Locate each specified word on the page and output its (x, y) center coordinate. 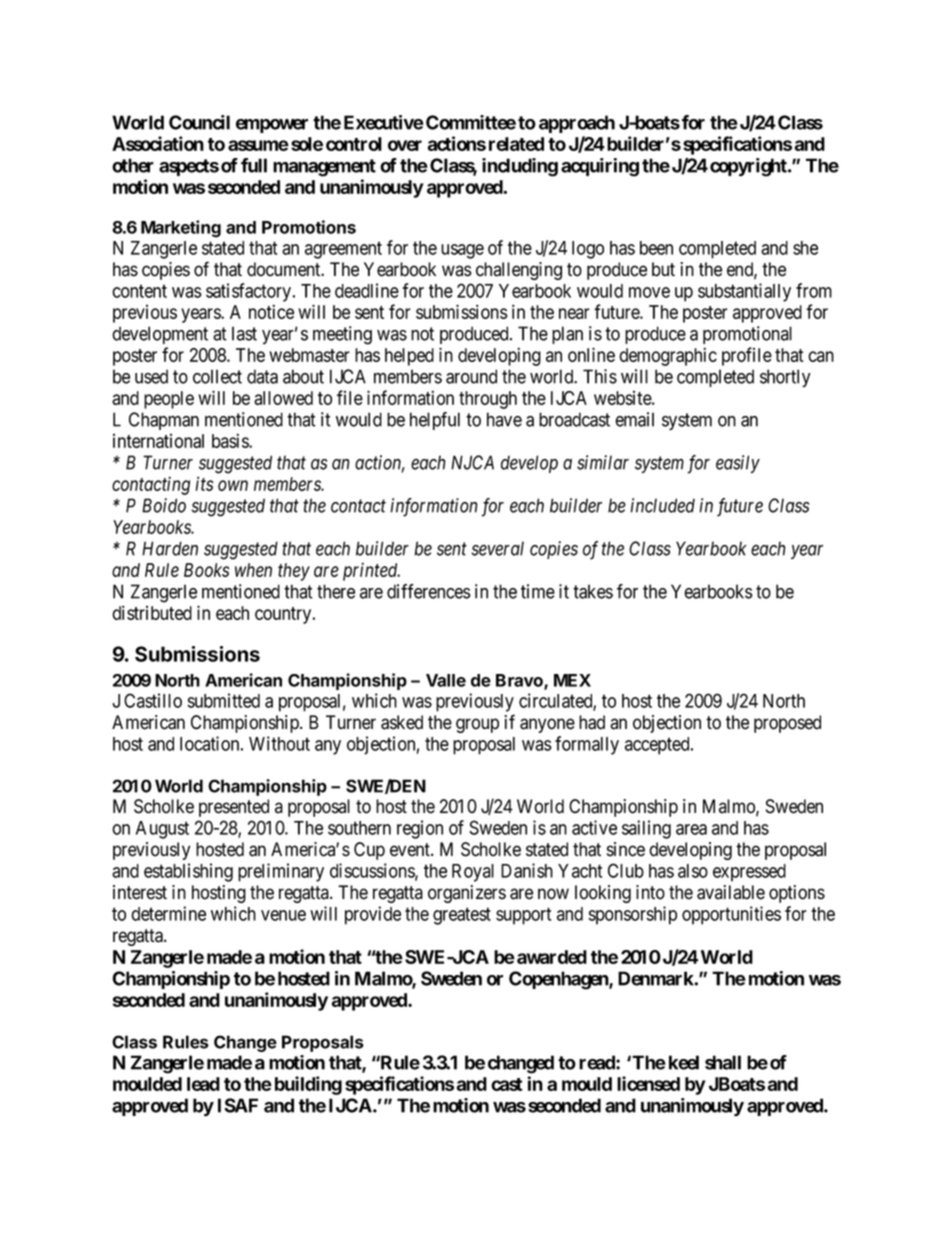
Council (199, 122)
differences (429, 591)
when (253, 570)
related (516, 144)
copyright (749, 167)
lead (203, 1084)
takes (593, 591)
